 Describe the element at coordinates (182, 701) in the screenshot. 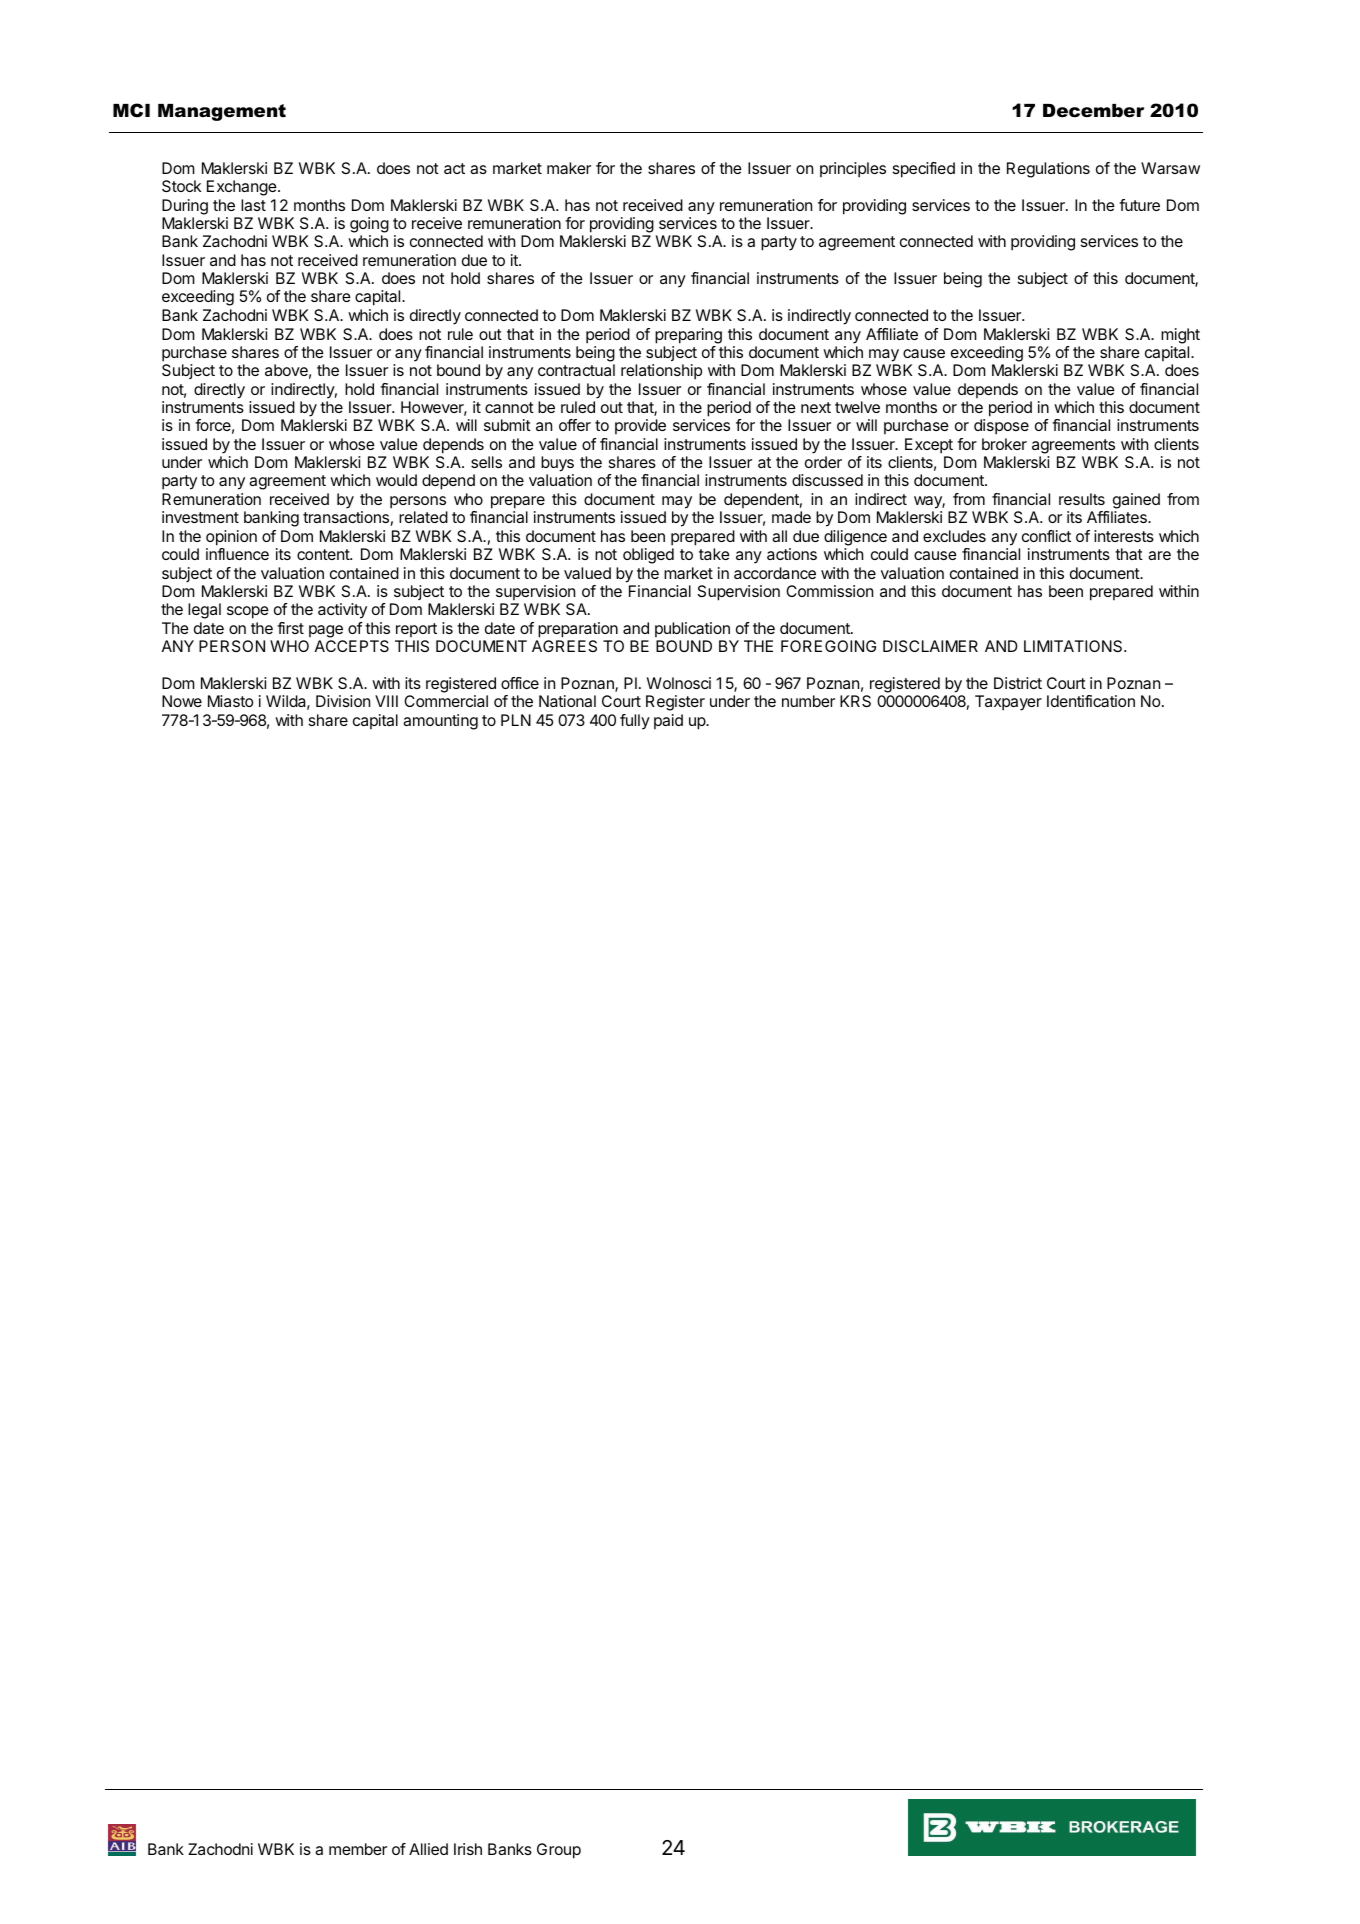

I see `Nowe` at that location.
